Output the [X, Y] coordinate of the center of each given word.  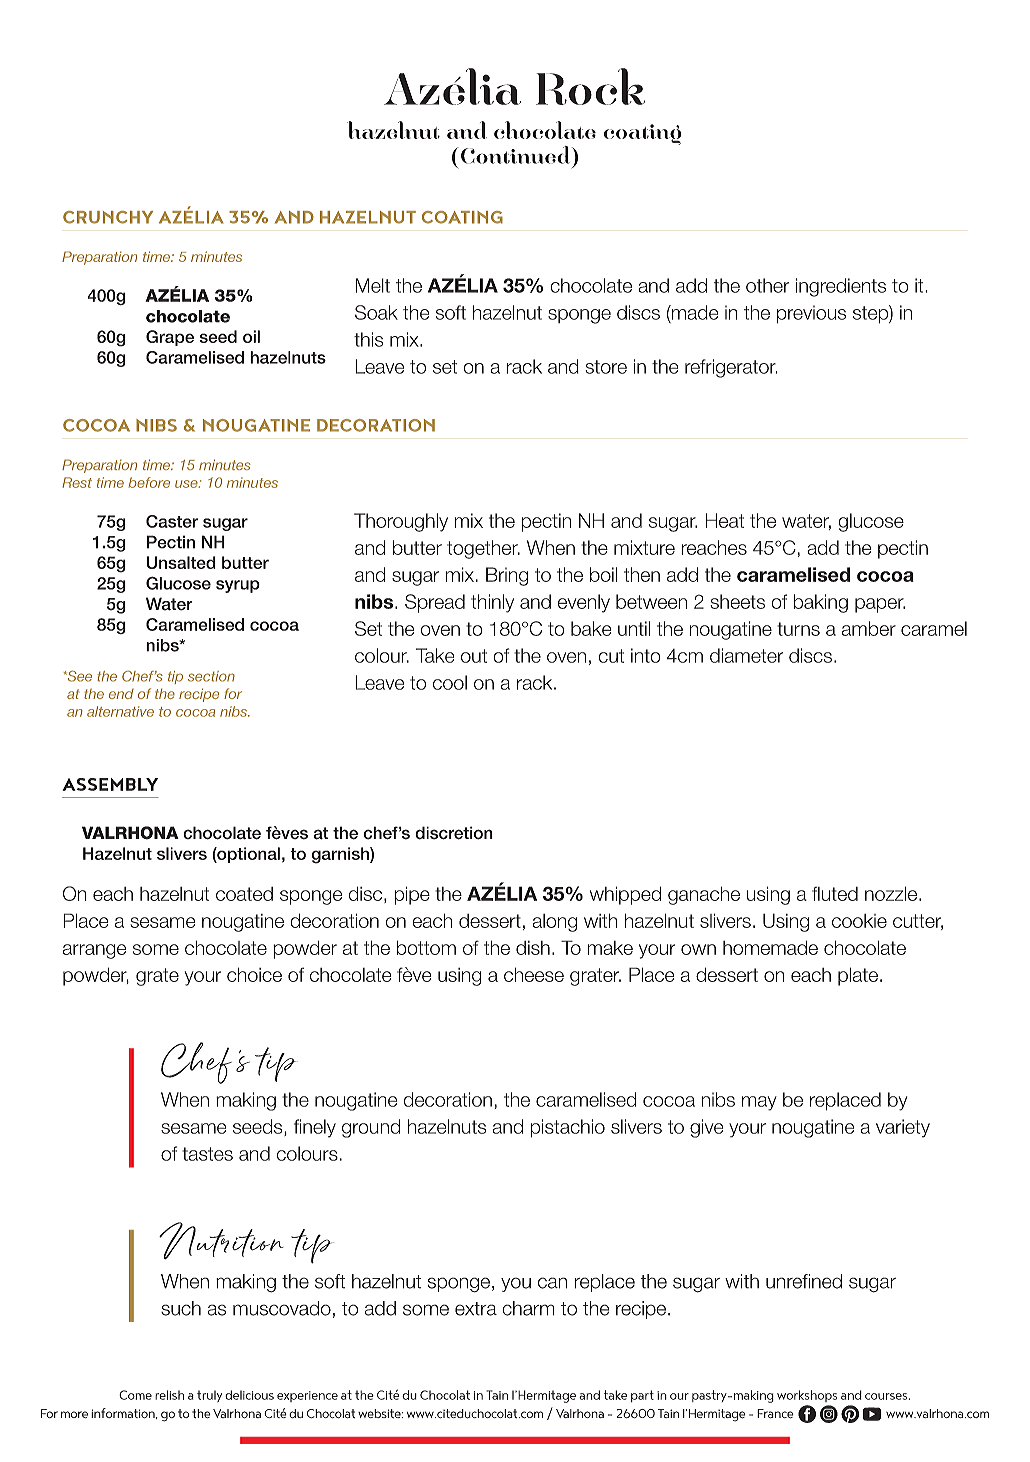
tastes [207, 1154]
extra [476, 1309]
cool [450, 682]
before [149, 482]
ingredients [841, 287]
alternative [120, 711]
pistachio [567, 1128]
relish [169, 1395]
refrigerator [731, 368]
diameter [746, 655]
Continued [517, 155]
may [759, 1103]
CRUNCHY [108, 217]
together [483, 549]
